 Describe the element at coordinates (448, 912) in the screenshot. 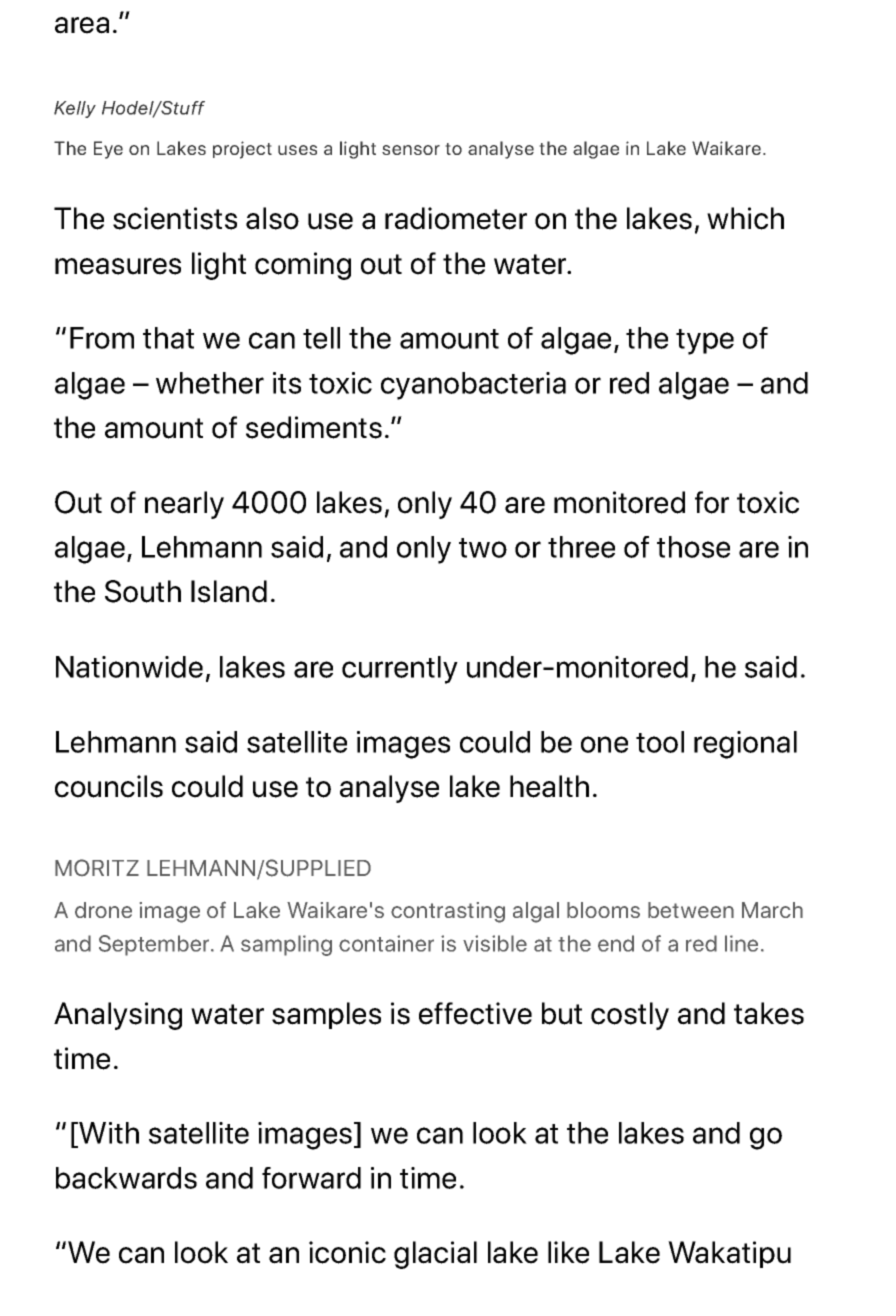

I see `contrasting` at that location.
